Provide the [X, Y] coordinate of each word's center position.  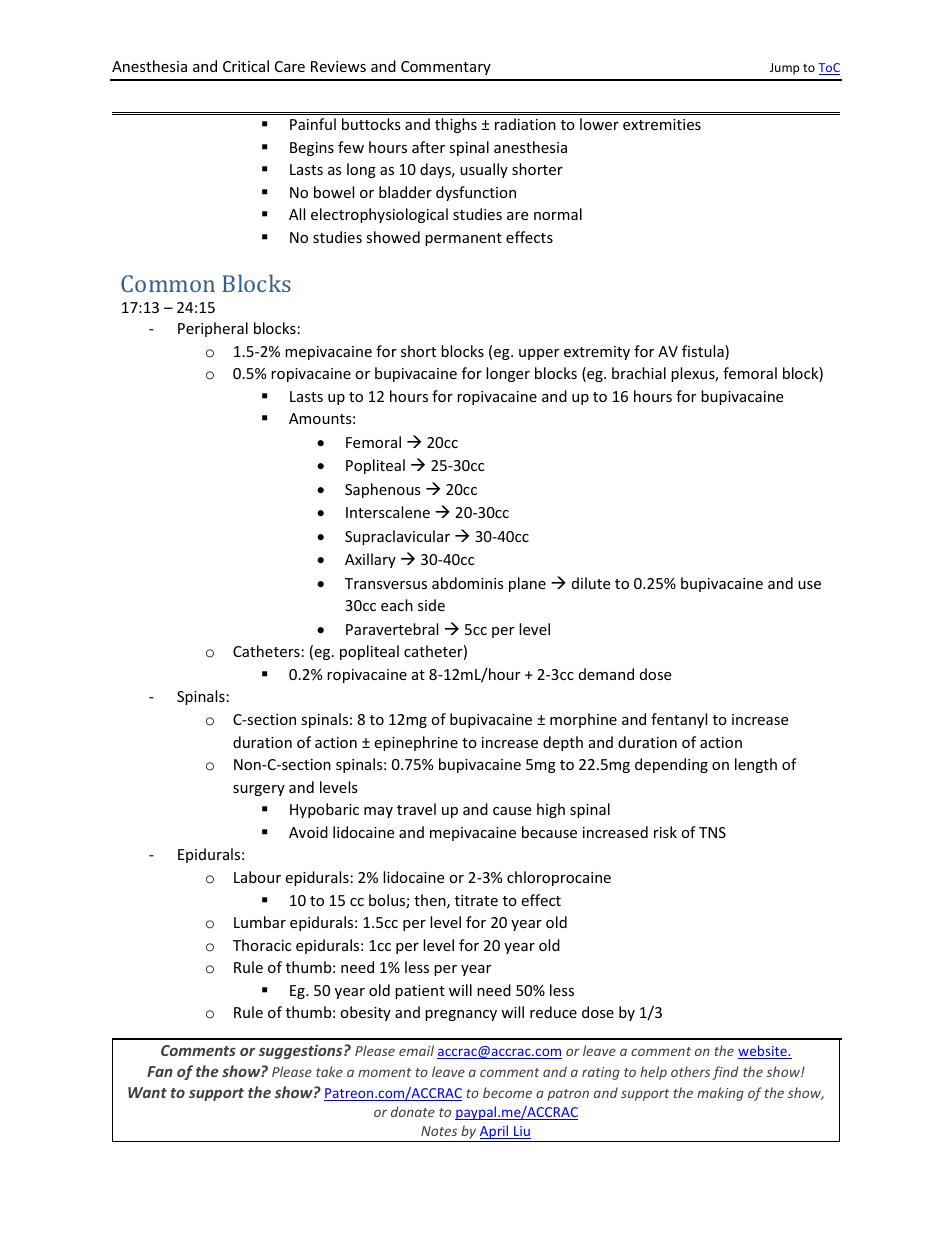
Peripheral [213, 329]
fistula [704, 352]
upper [539, 354]
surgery [259, 790]
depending [671, 765]
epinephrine [416, 743]
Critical [246, 66]
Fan [160, 1071]
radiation [525, 124]
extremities [662, 124]
